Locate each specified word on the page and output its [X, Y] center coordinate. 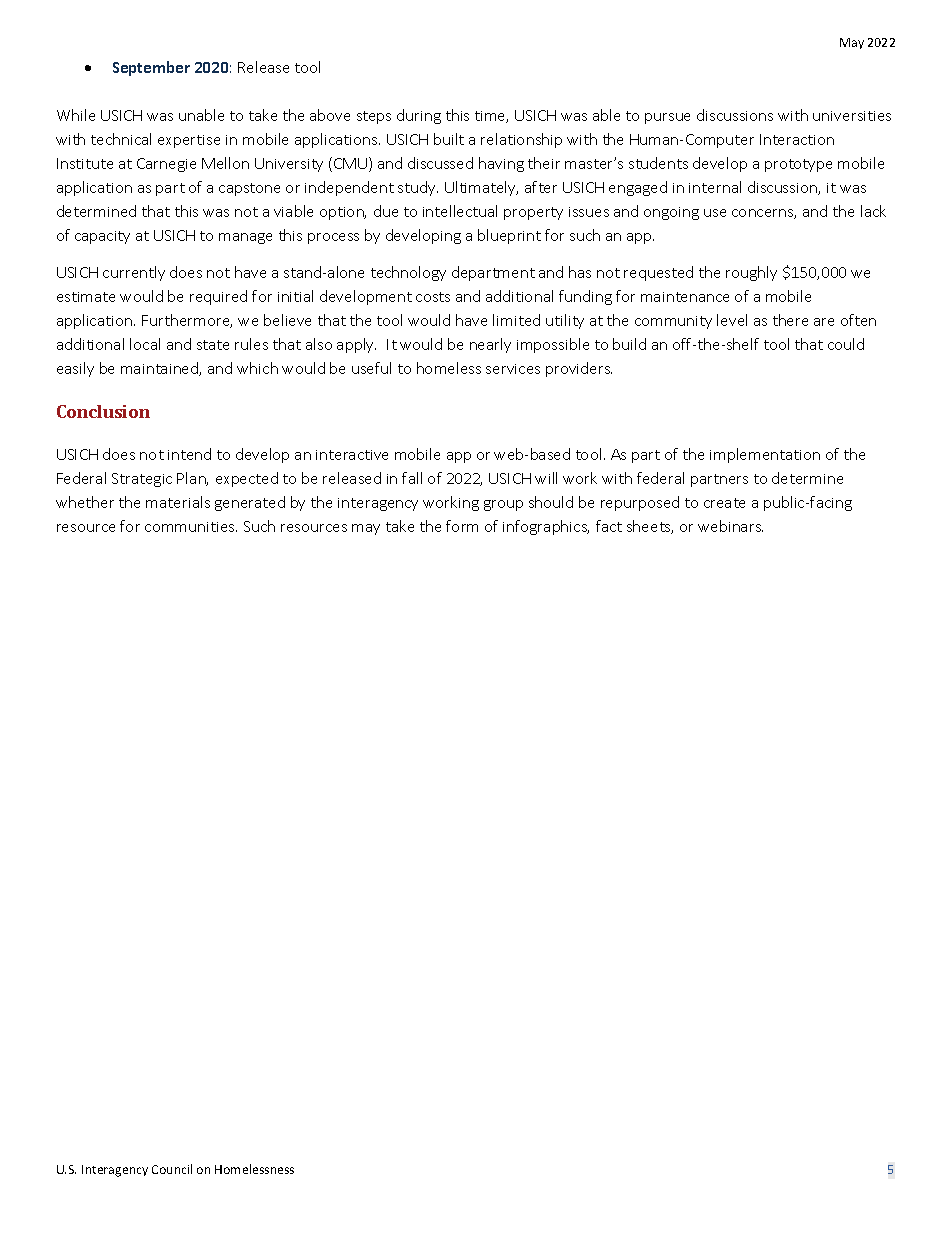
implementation [765, 455]
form [462, 526]
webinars [730, 526]
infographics [546, 527]
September [151, 68]
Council [172, 1169]
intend [189, 454]
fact [609, 526]
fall [412, 478]
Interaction [797, 139]
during [419, 116]
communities [191, 527]
